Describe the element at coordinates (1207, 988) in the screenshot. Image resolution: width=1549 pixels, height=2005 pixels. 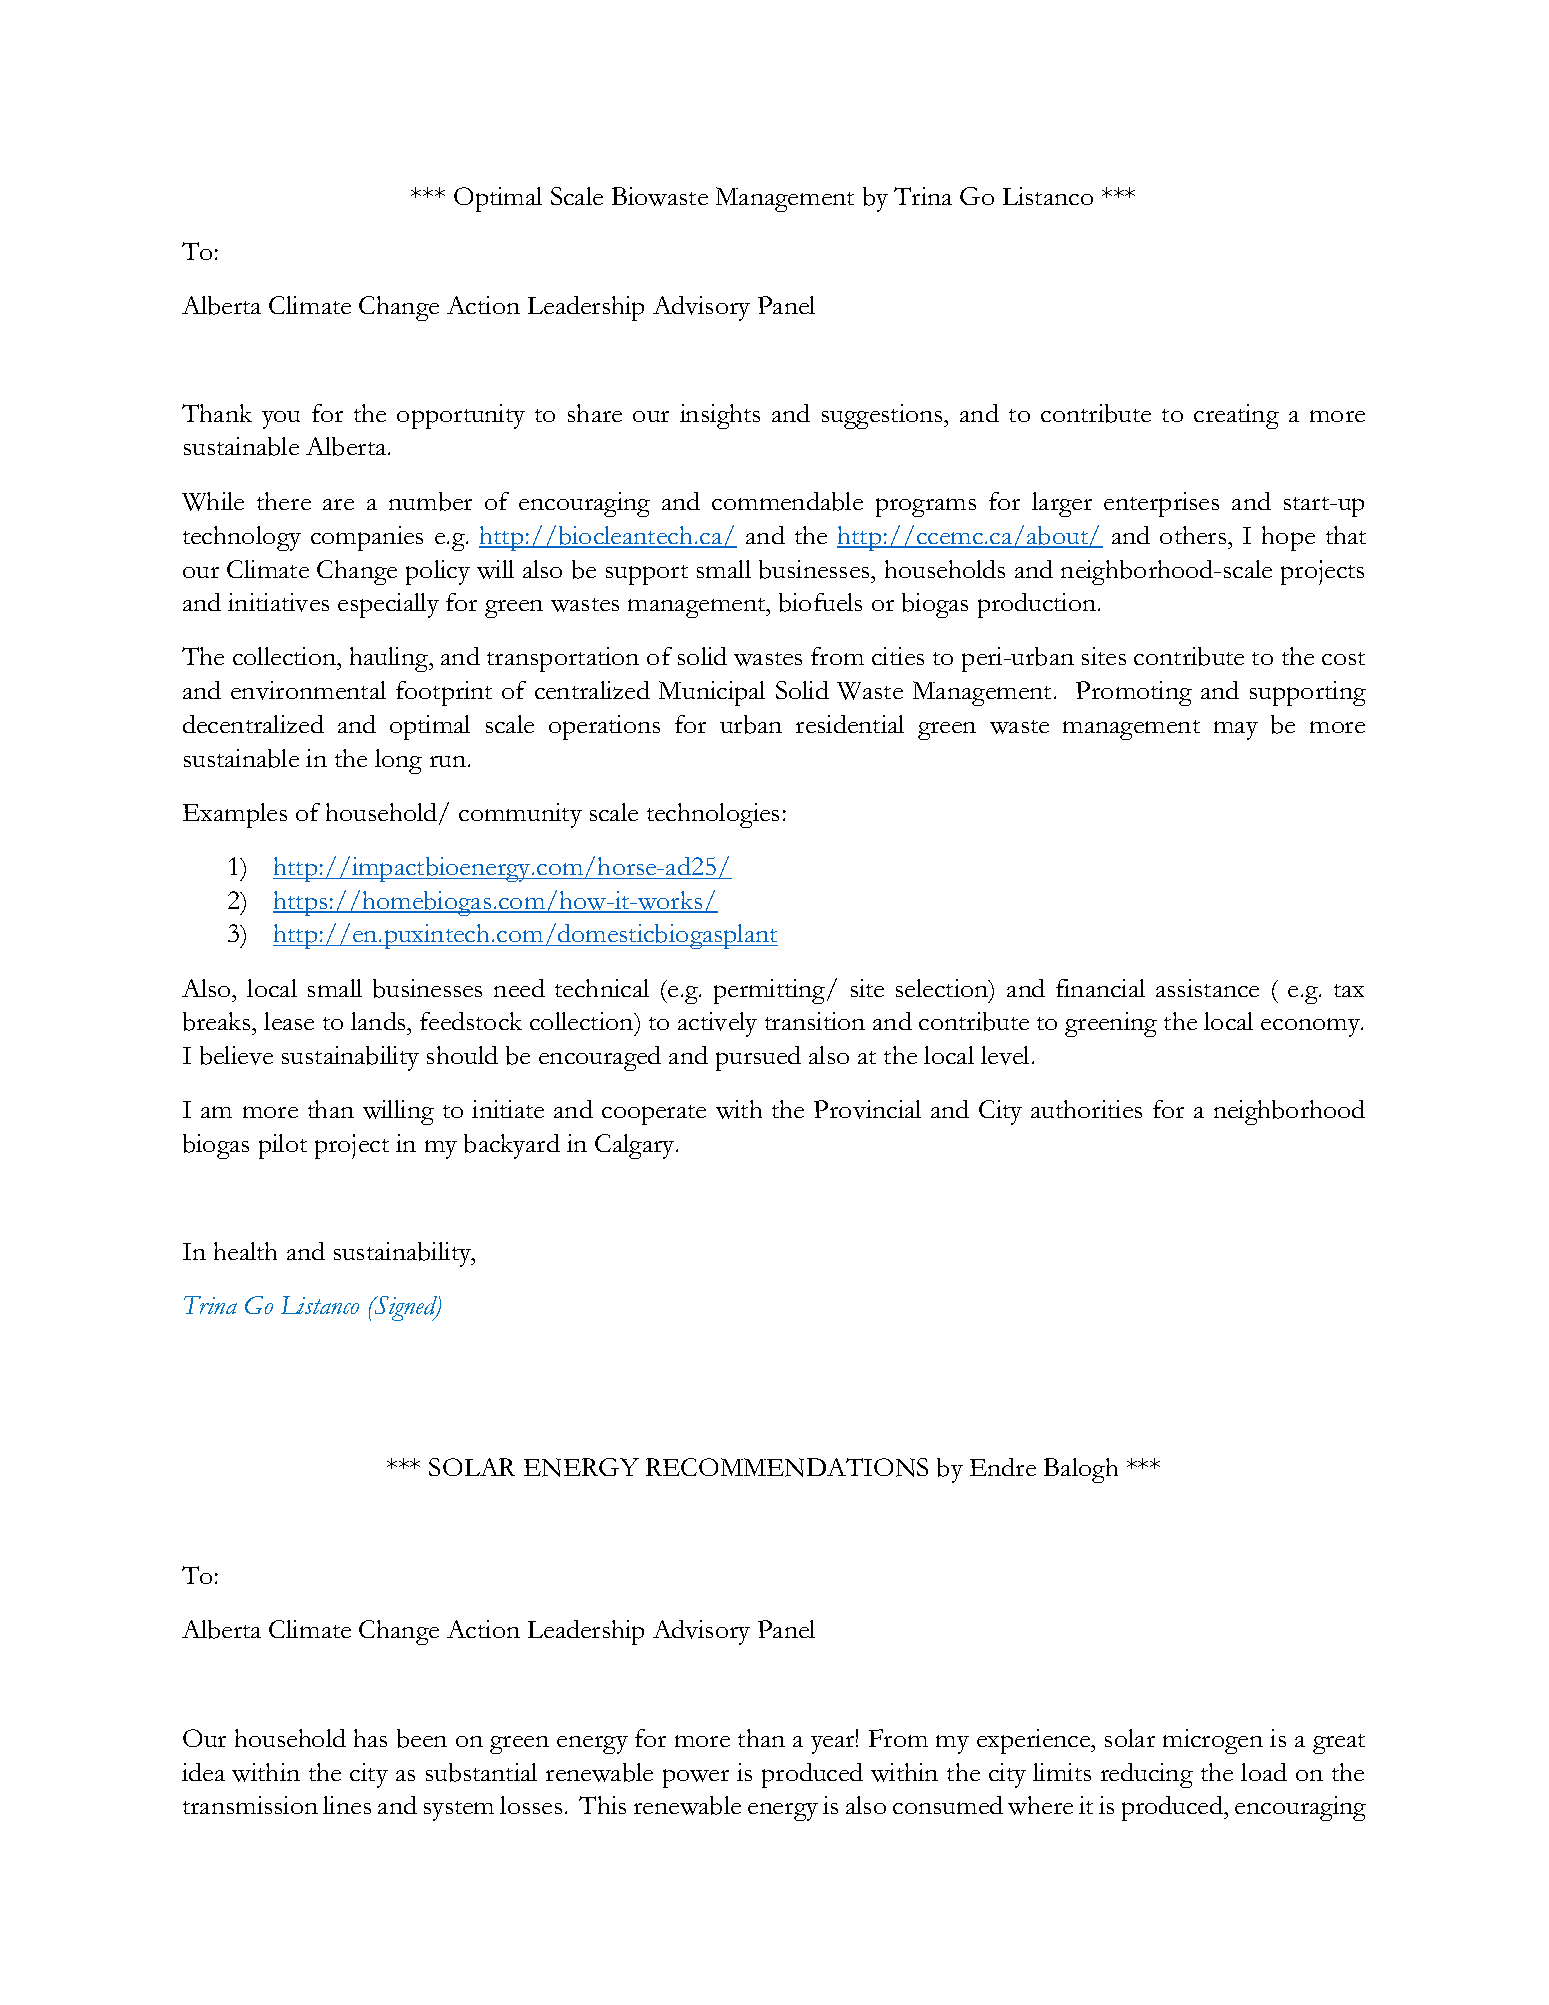
I see `assistance` at that location.
